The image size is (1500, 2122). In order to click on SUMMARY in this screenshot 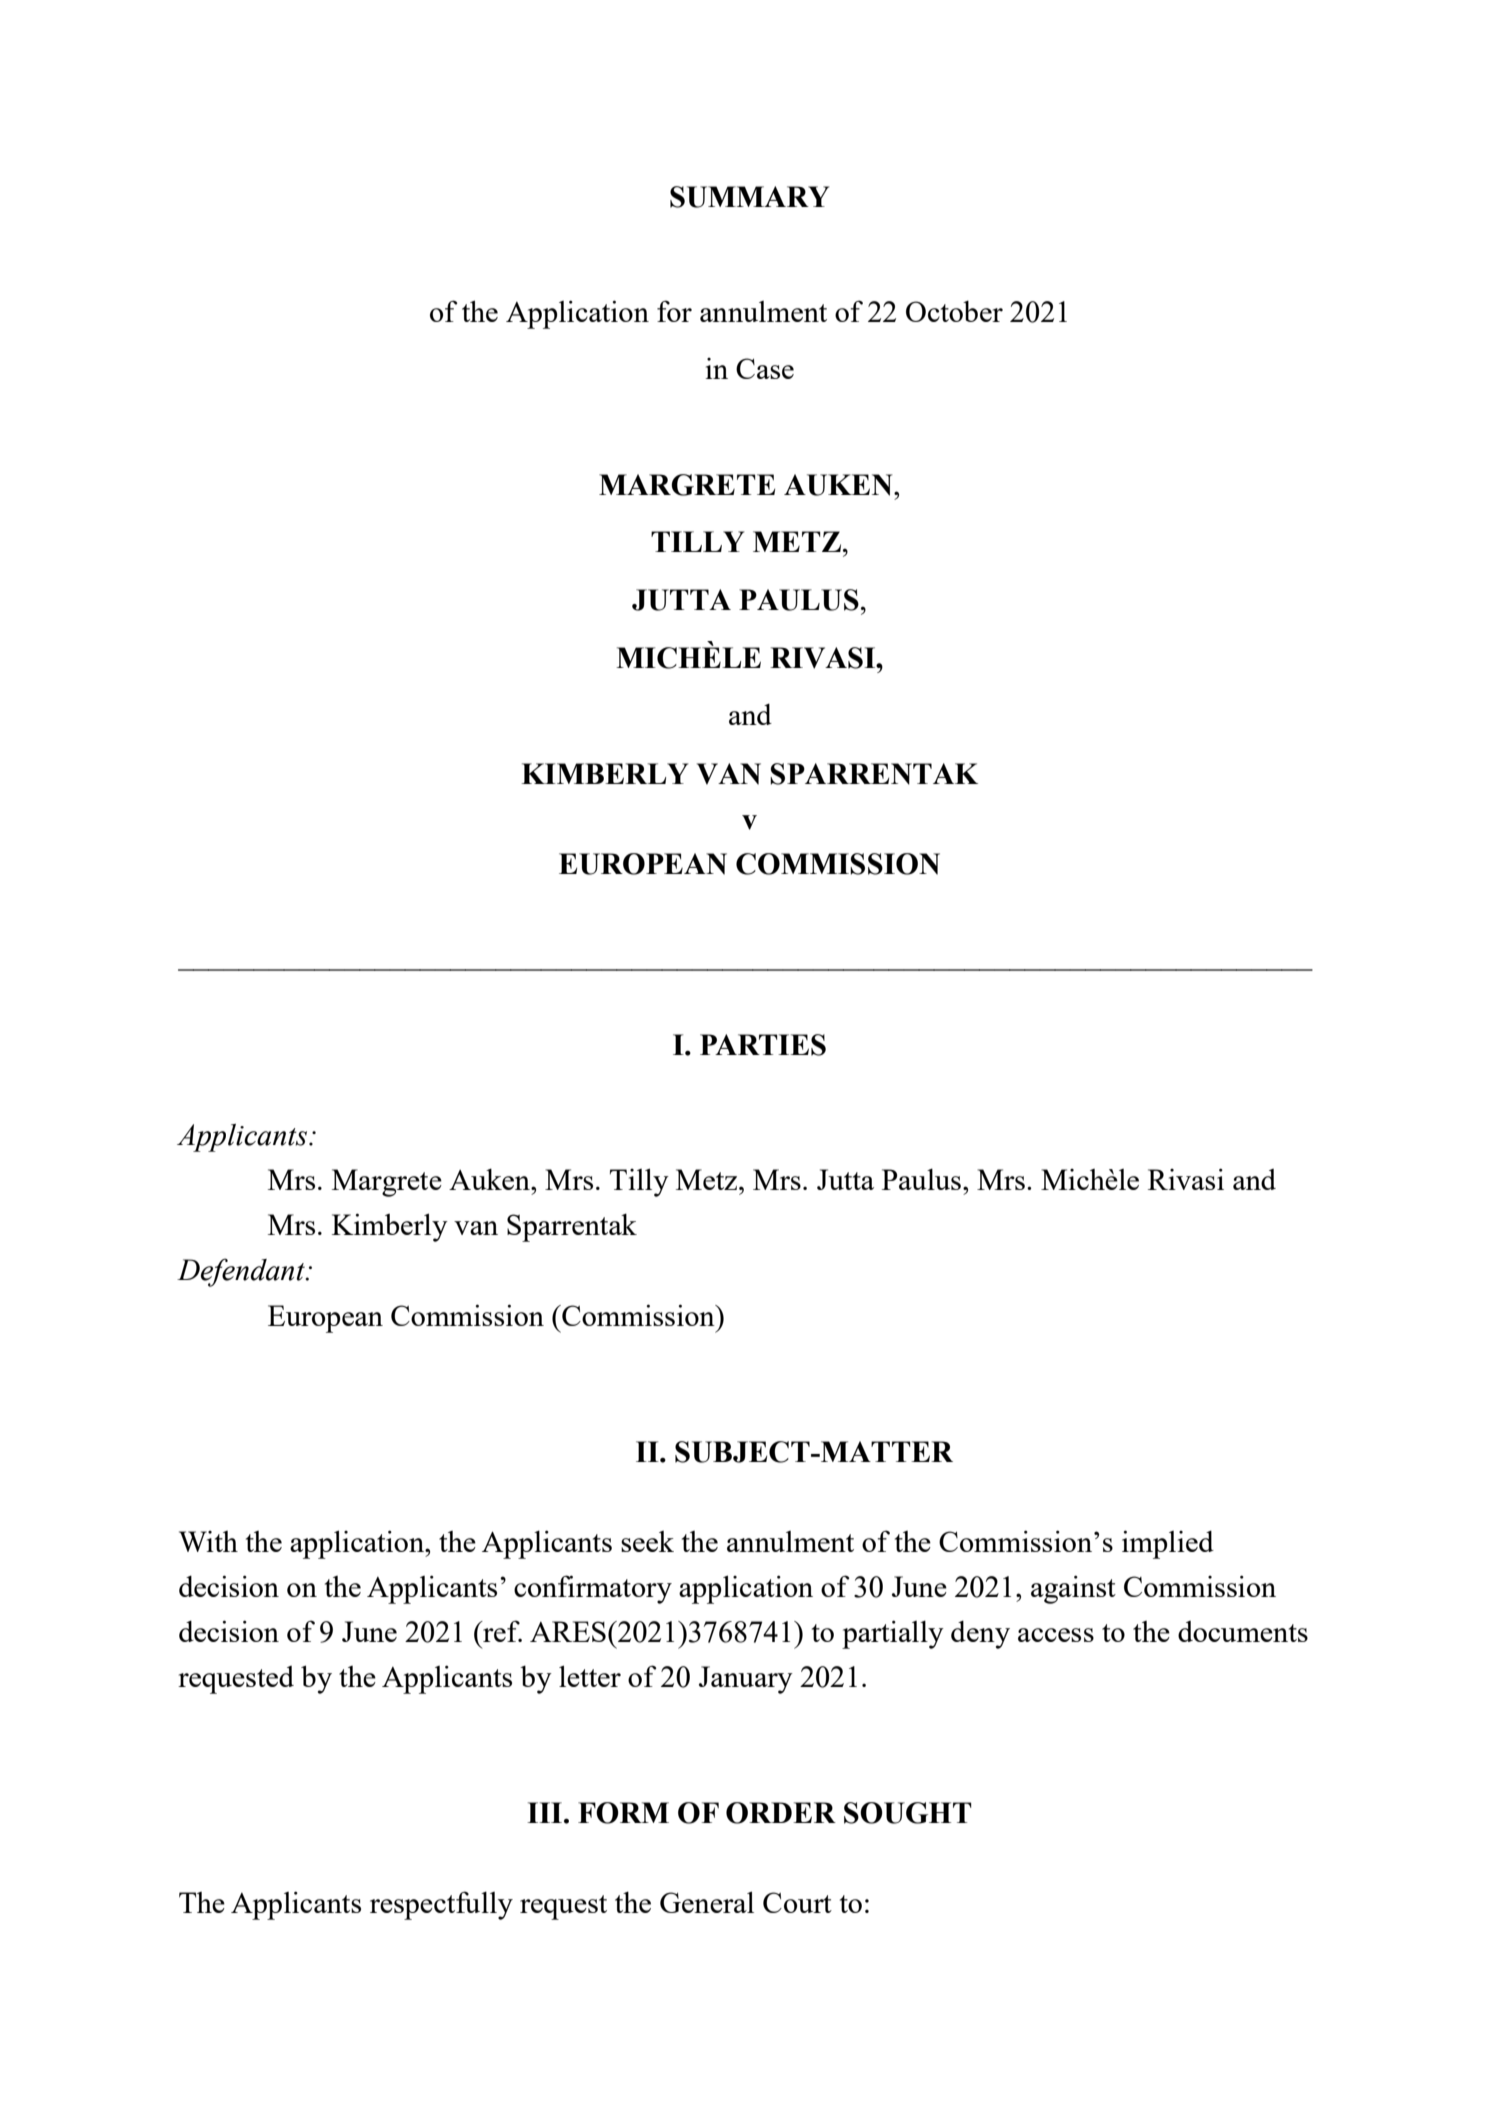, I will do `click(749, 197)`.
